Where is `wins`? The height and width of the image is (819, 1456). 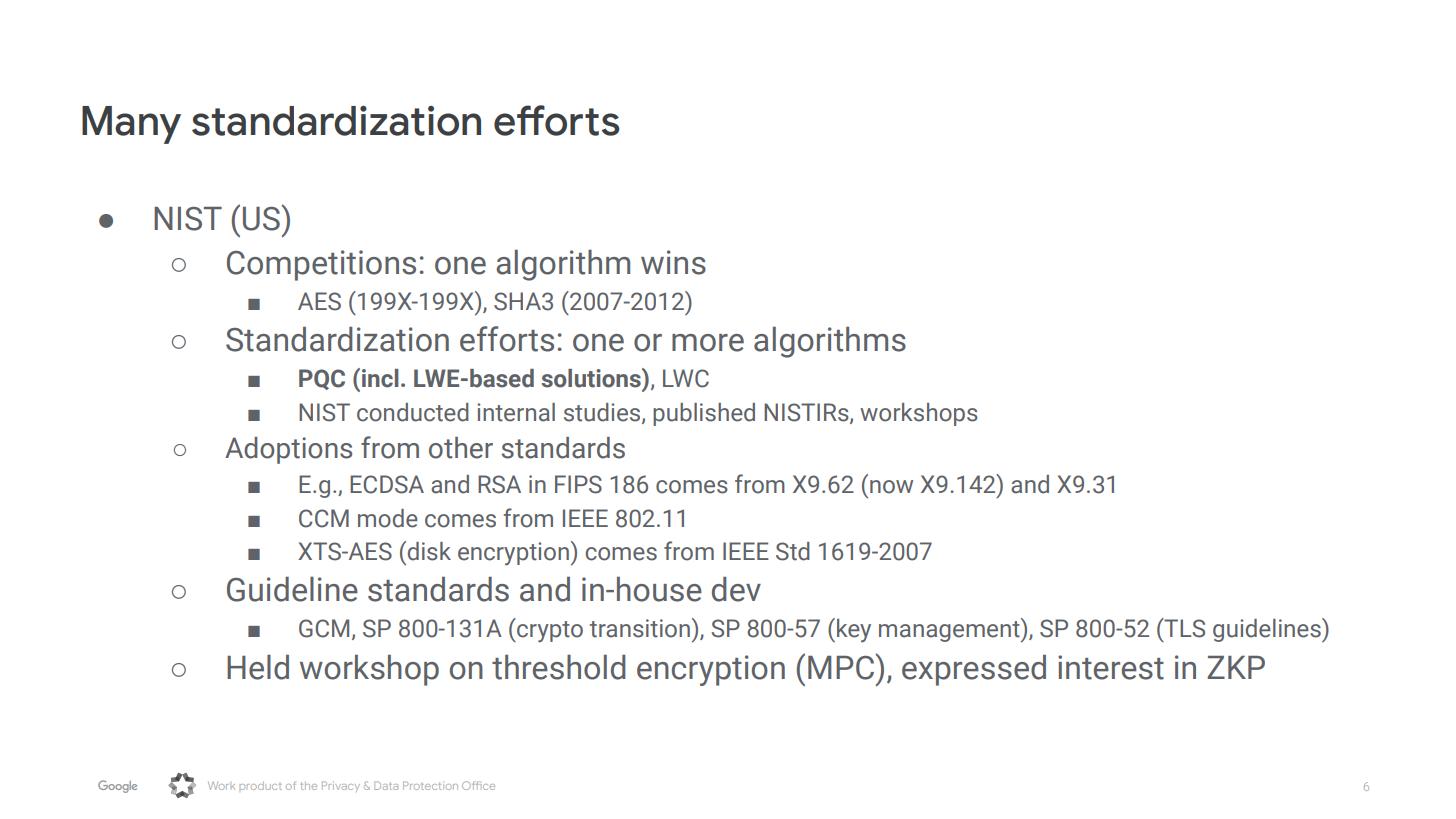
wins is located at coordinates (673, 262).
